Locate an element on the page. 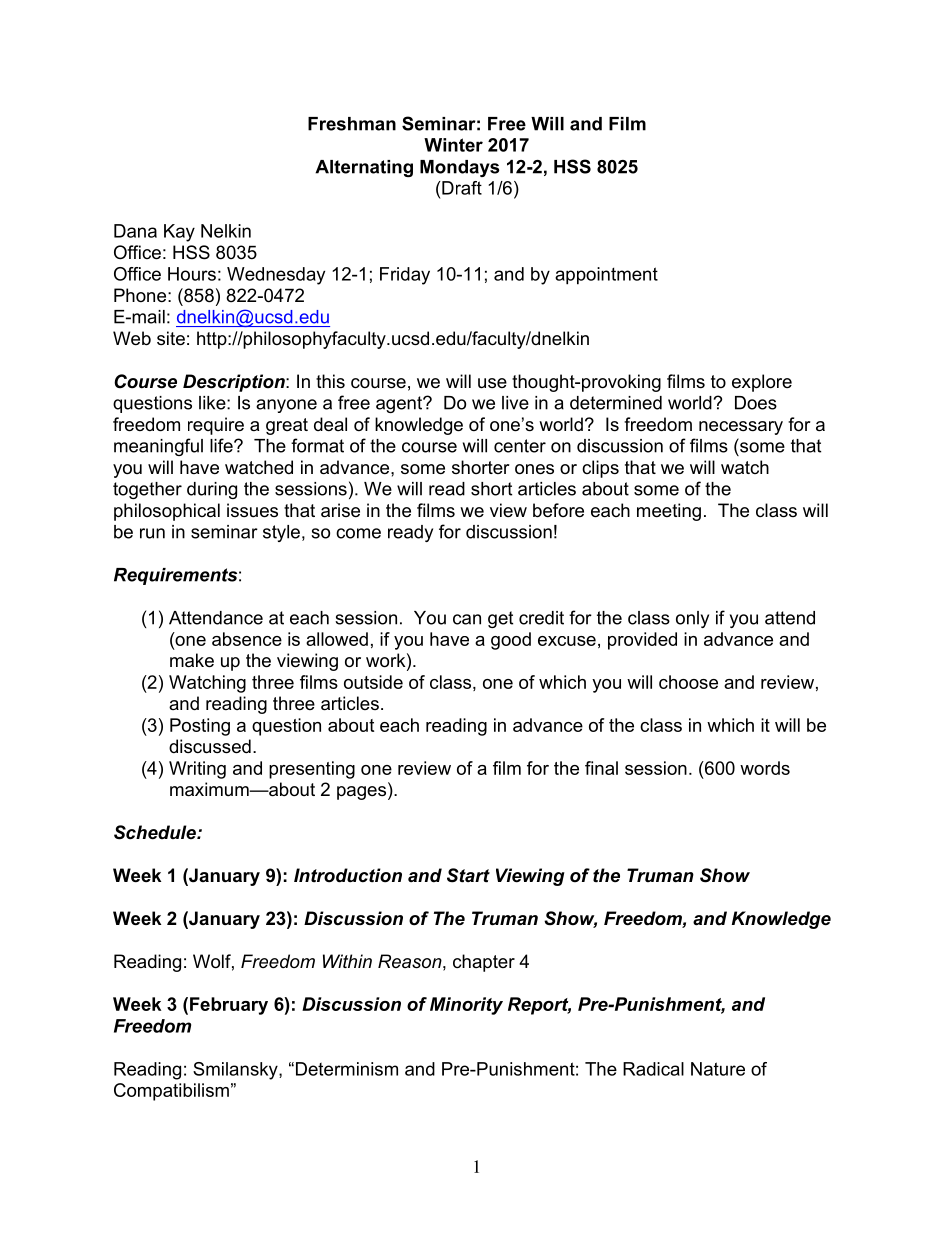  Winter is located at coordinates (453, 145).
